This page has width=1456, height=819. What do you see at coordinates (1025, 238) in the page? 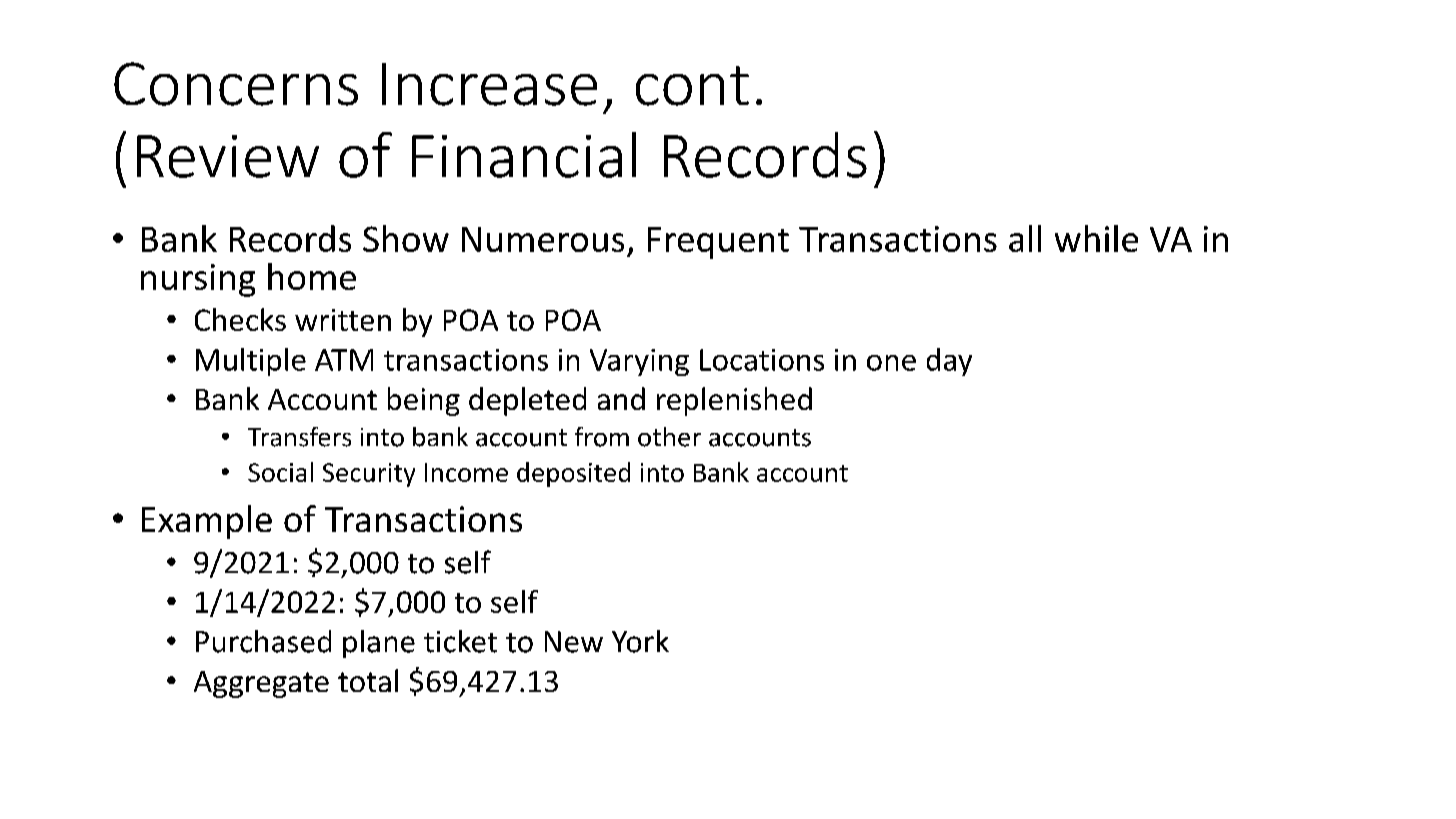
I see `all` at bounding box center [1025, 238].
